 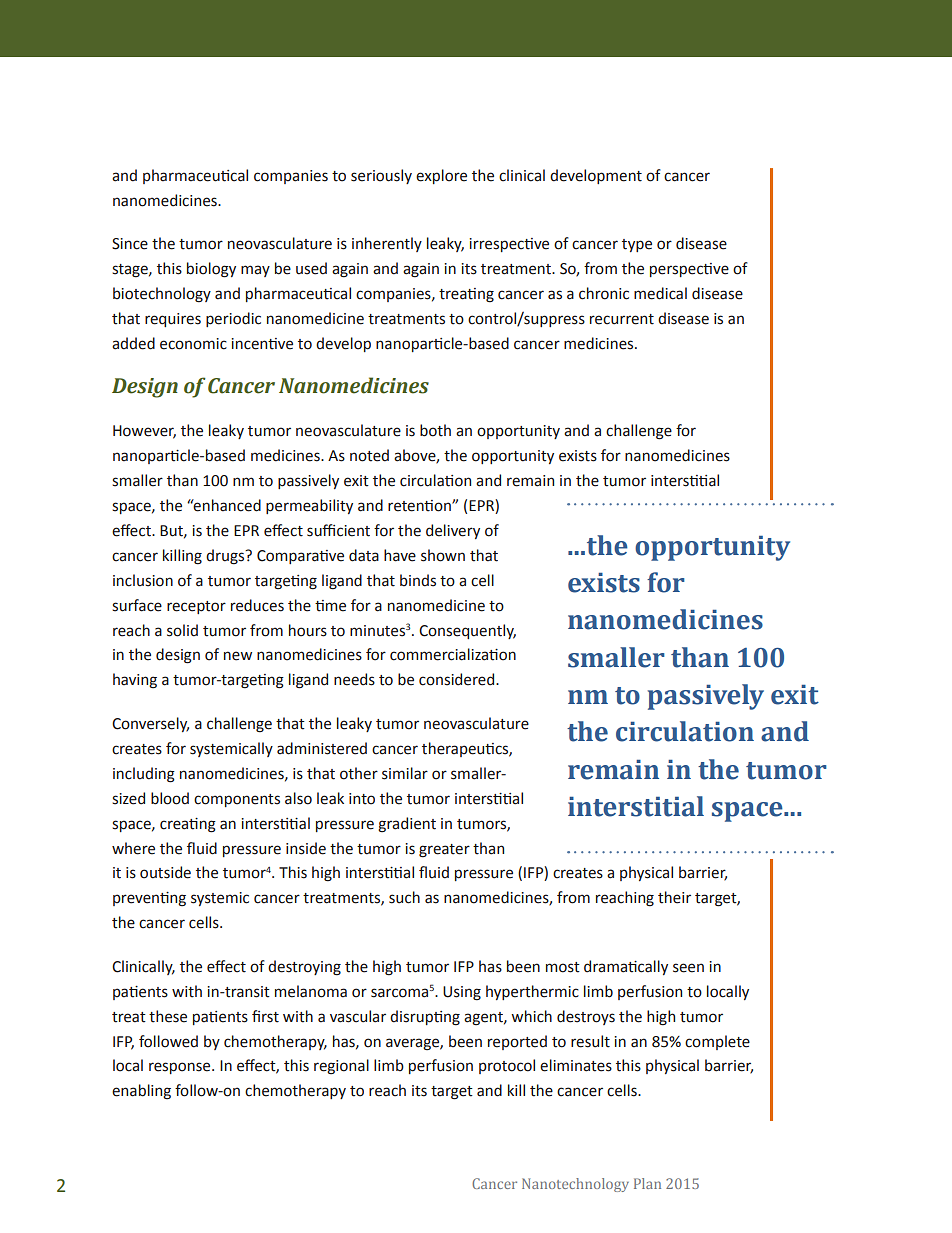 What do you see at coordinates (441, 176) in the page?
I see `explore` at bounding box center [441, 176].
